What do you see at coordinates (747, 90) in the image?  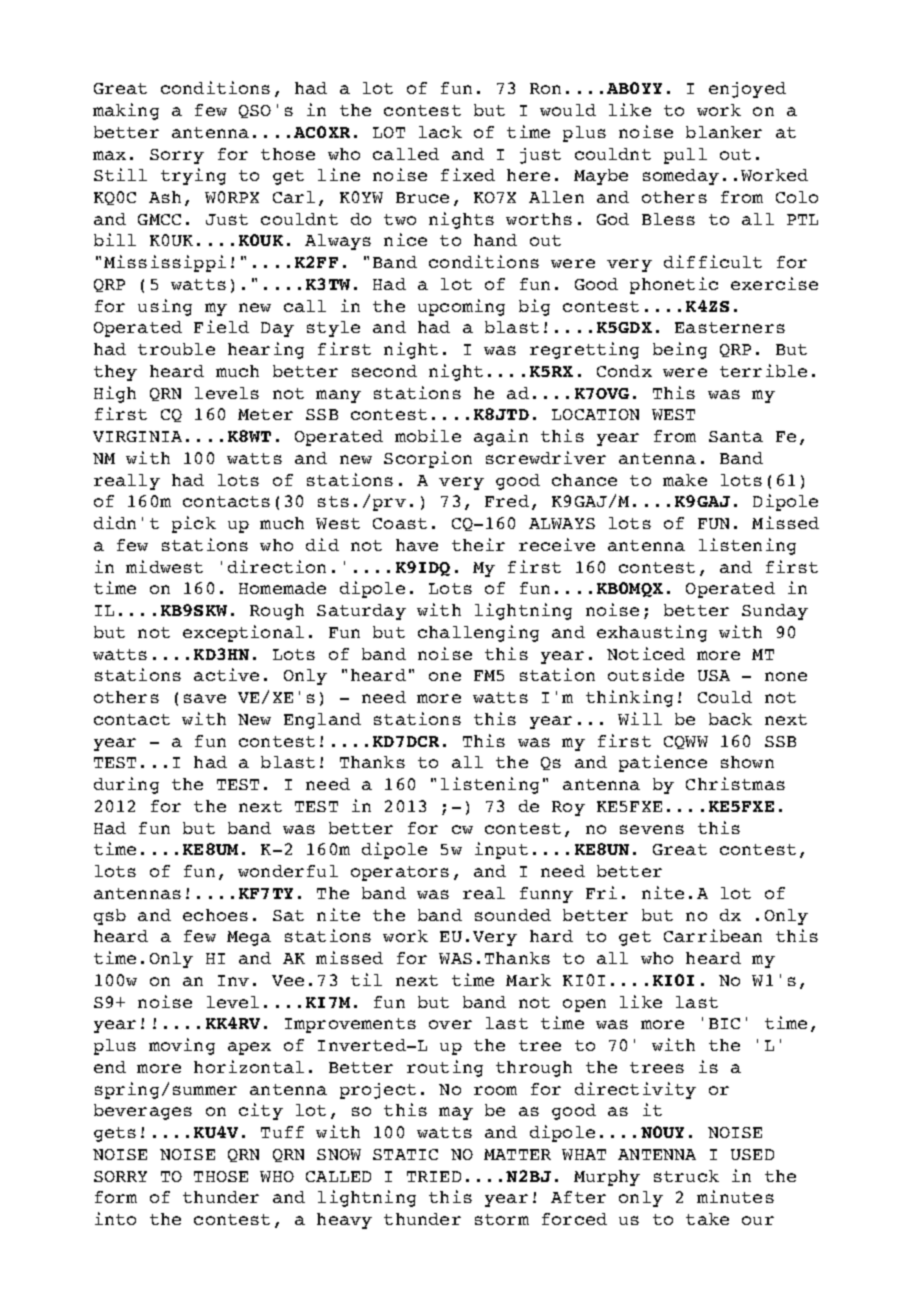 I see `enjoyed` at bounding box center [747, 90].
